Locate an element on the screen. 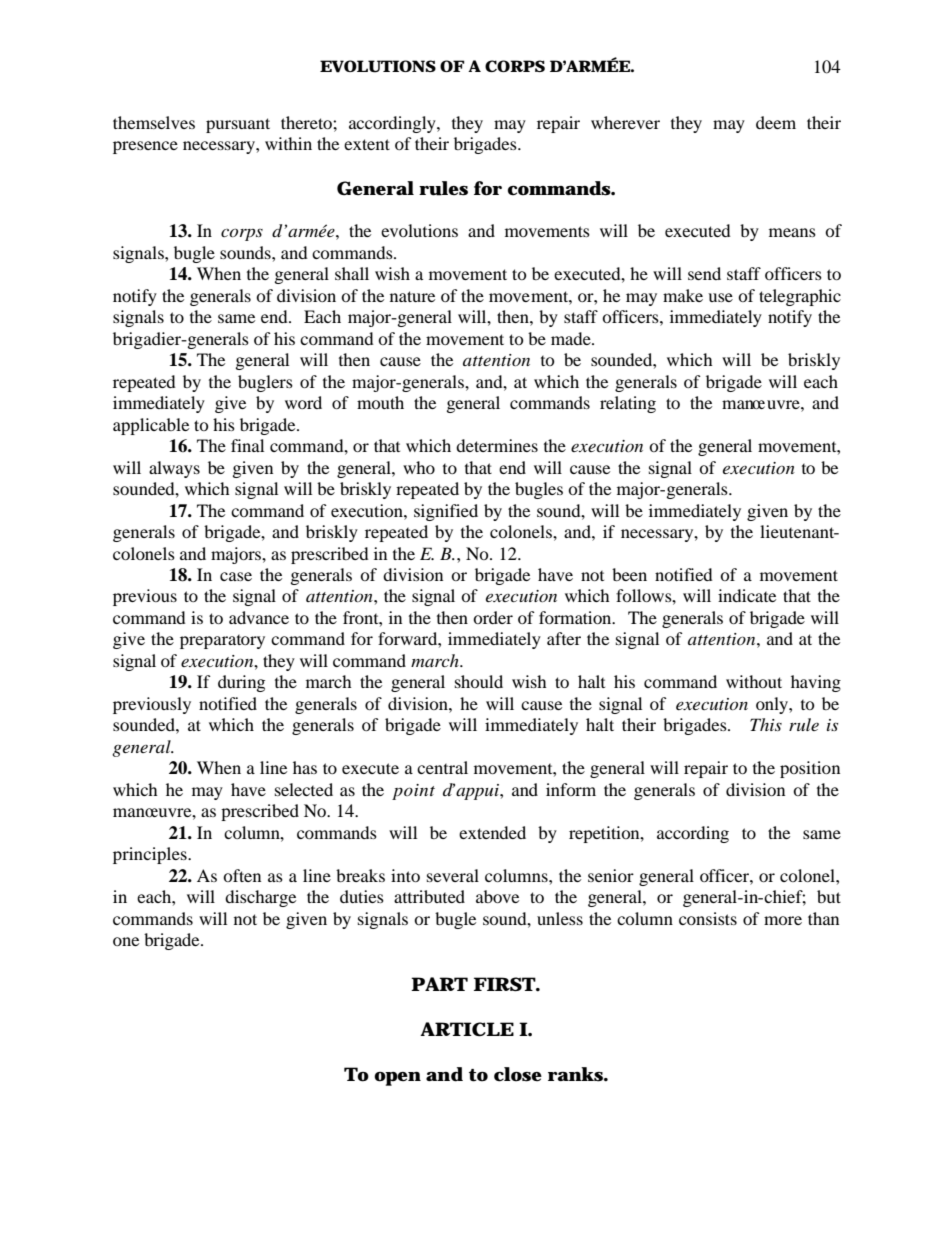 Image resolution: width=952 pixels, height=1233 pixels. extent is located at coordinates (367, 144).
